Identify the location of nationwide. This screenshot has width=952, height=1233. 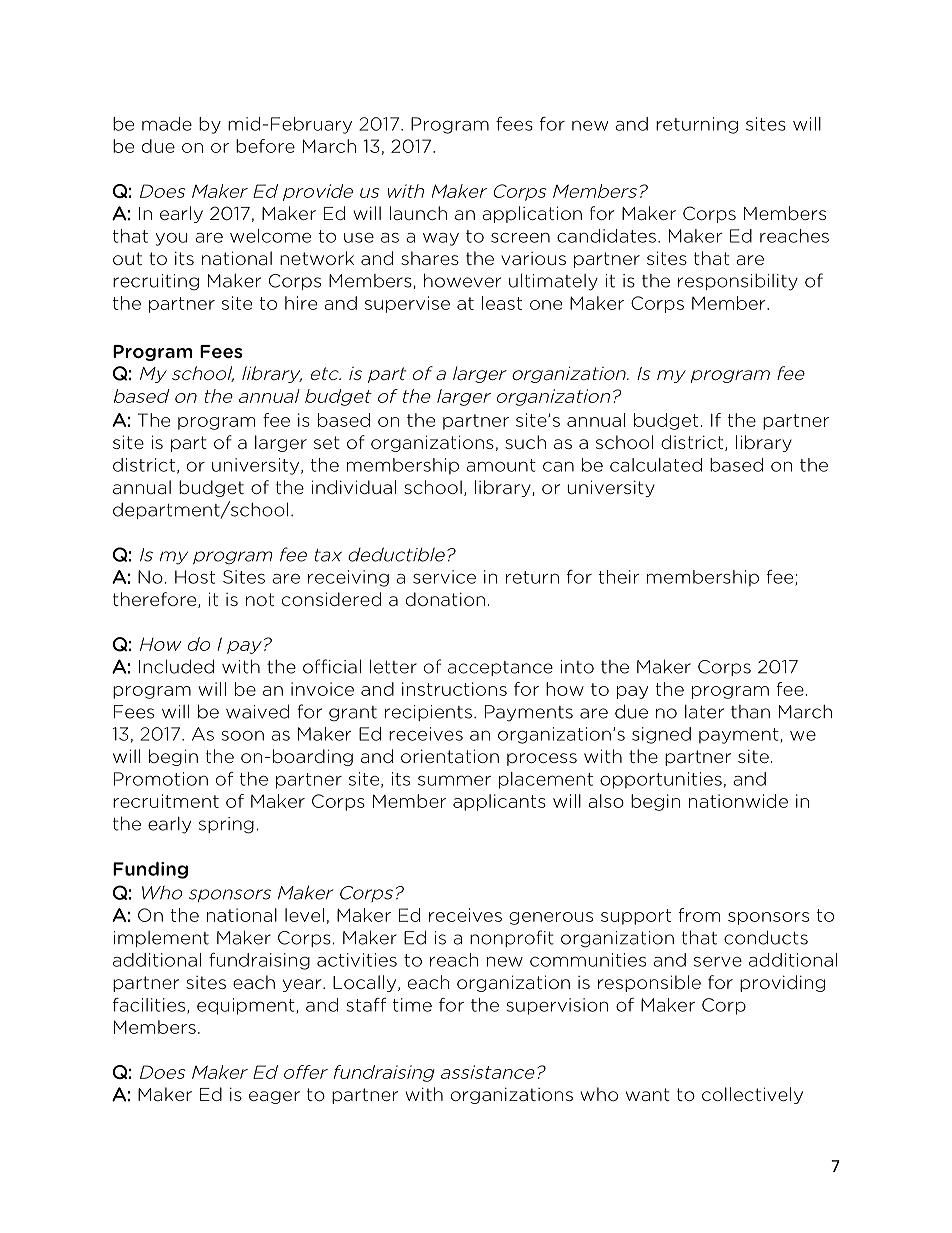
(738, 801).
